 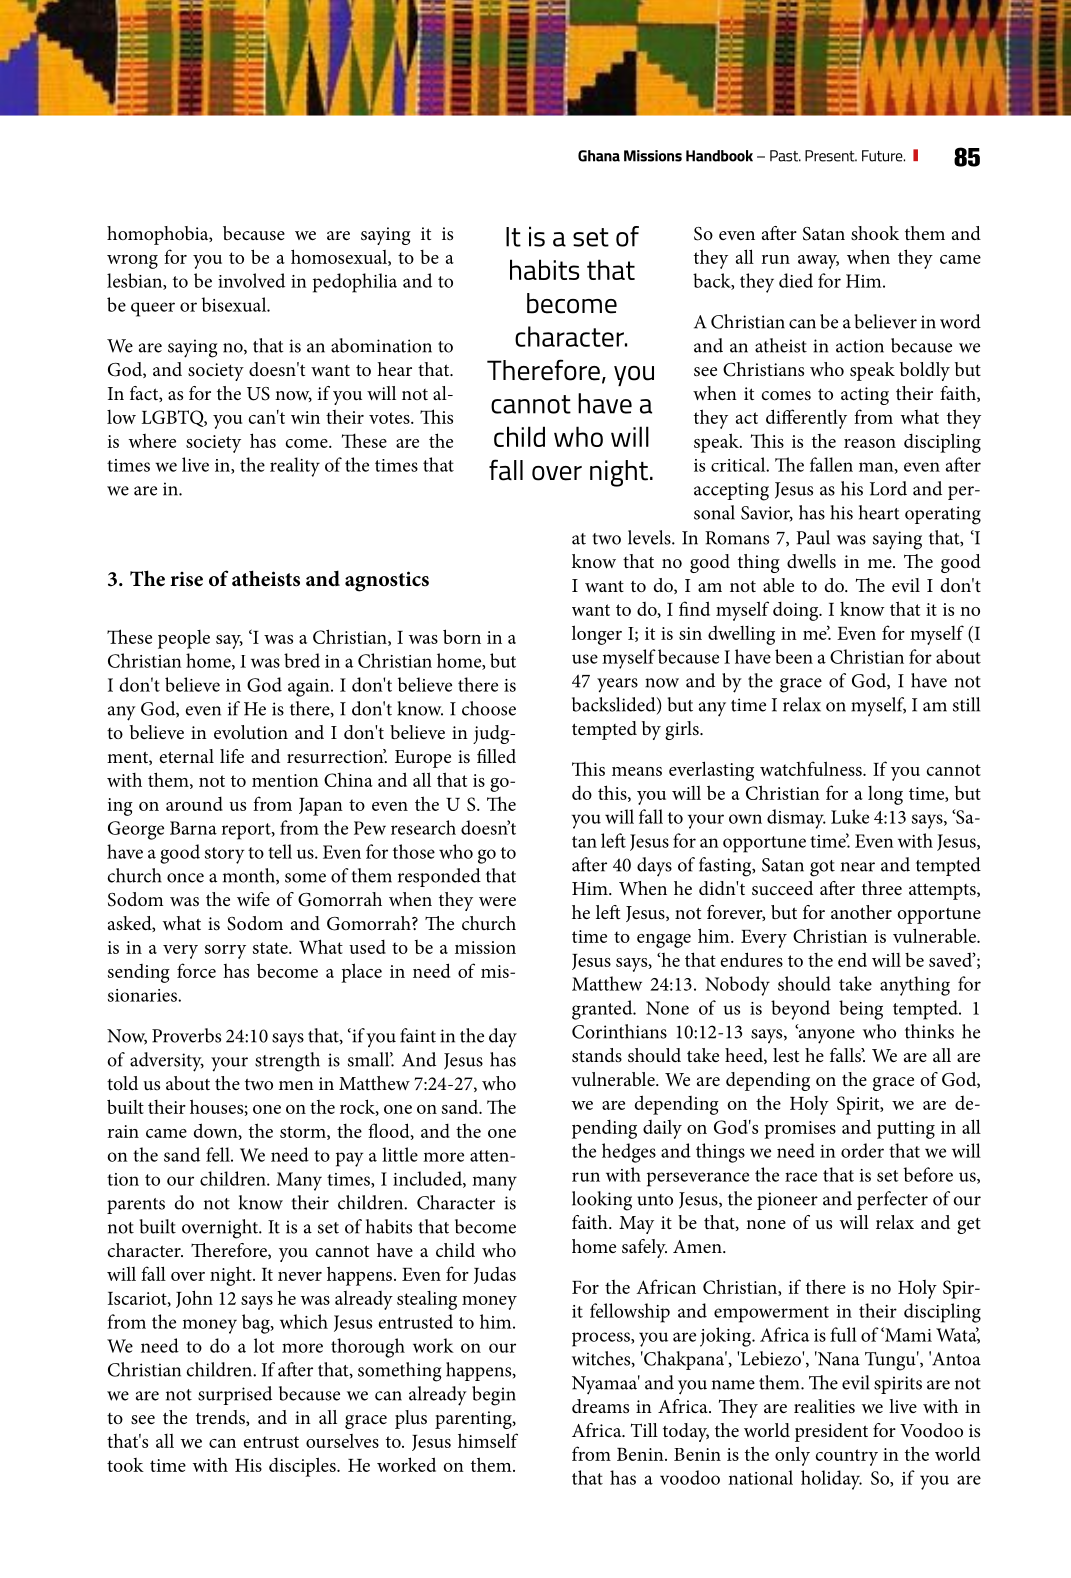 I want to click on Ghana, so click(x=599, y=156).
